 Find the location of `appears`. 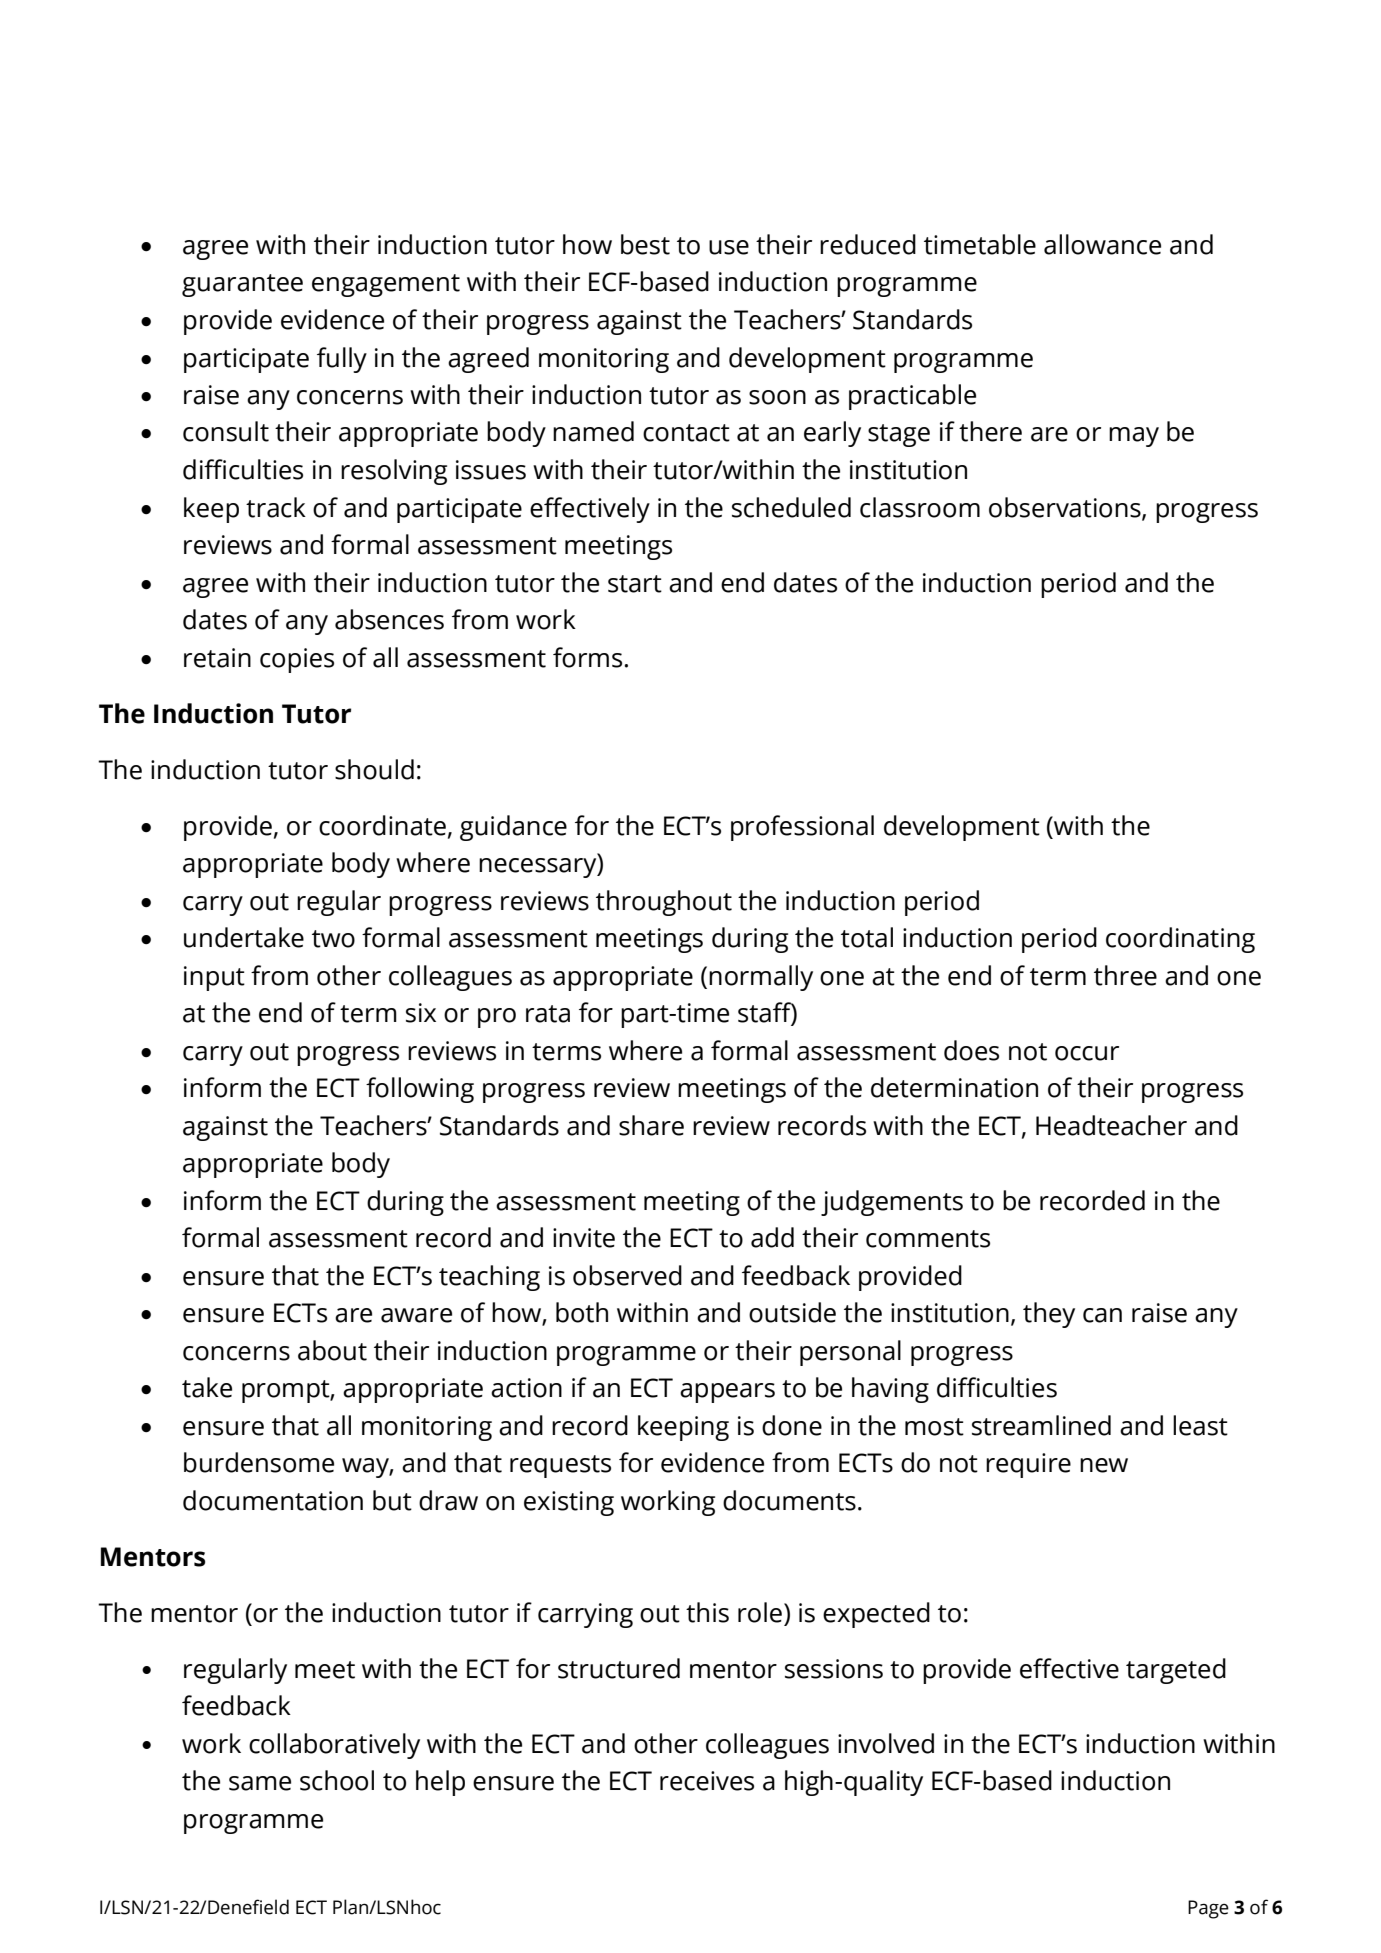

appears is located at coordinates (727, 1393).
